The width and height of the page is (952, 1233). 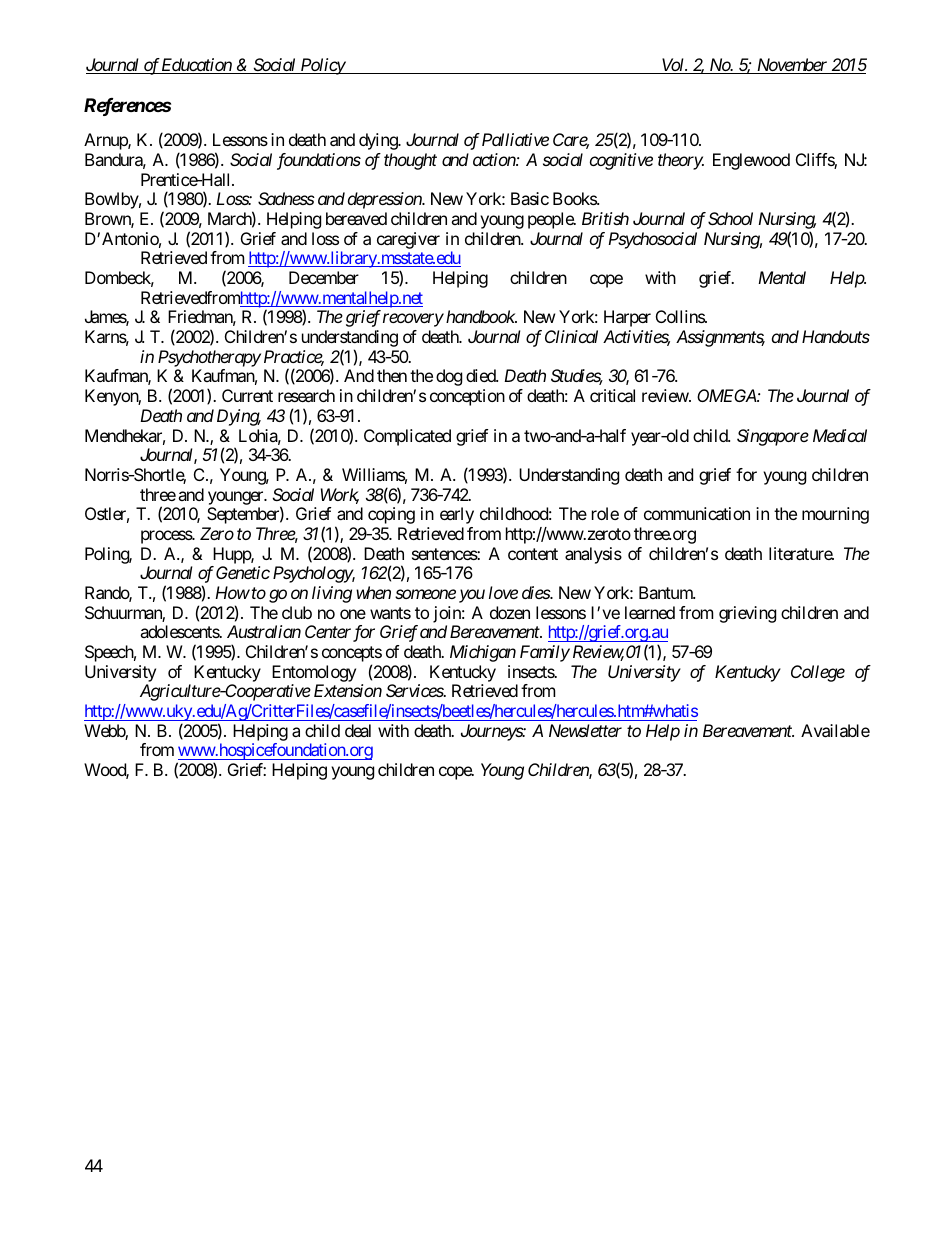 What do you see at coordinates (818, 673) in the page?
I see `College` at bounding box center [818, 673].
